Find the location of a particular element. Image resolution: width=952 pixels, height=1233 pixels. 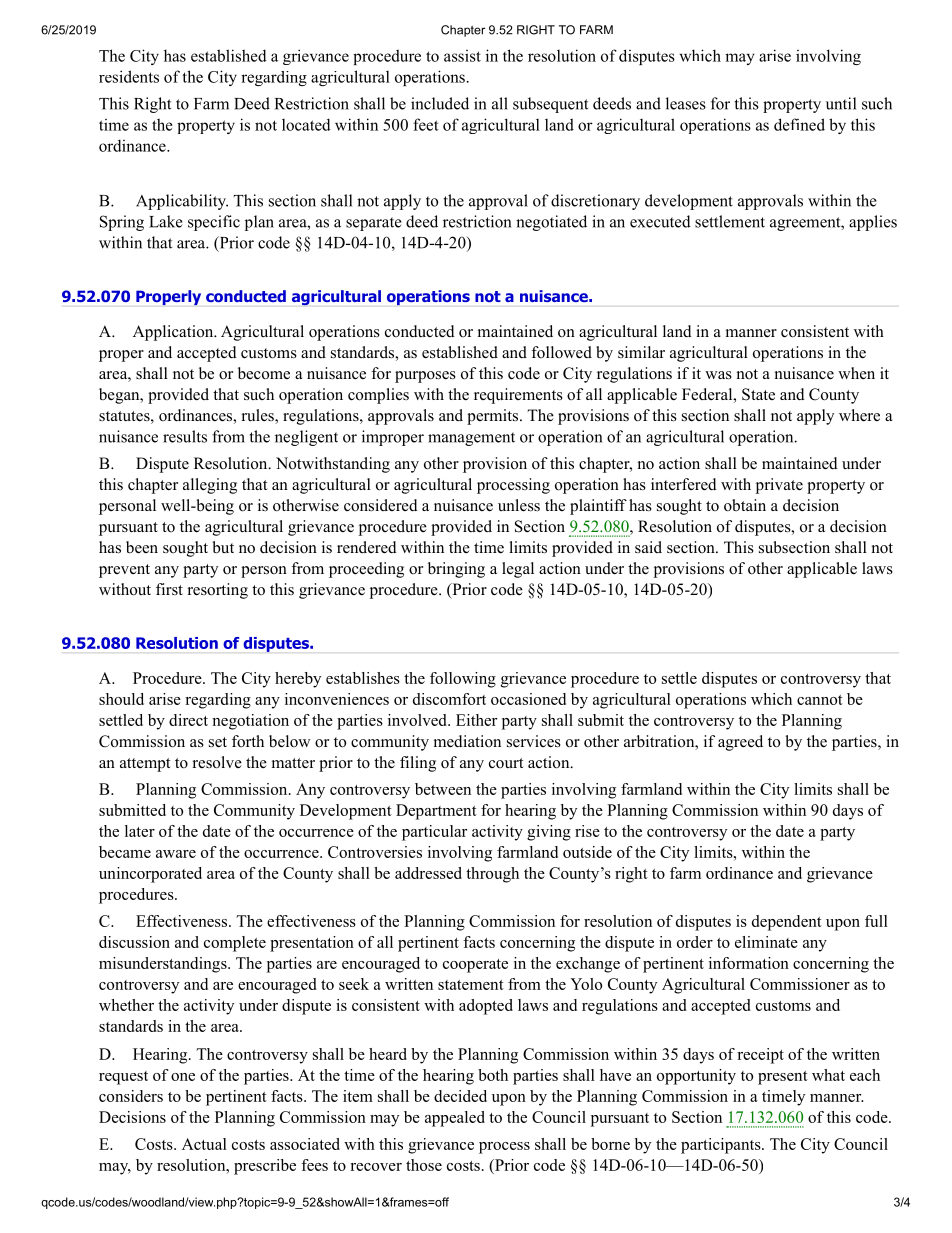

participants is located at coordinates (722, 1146).
